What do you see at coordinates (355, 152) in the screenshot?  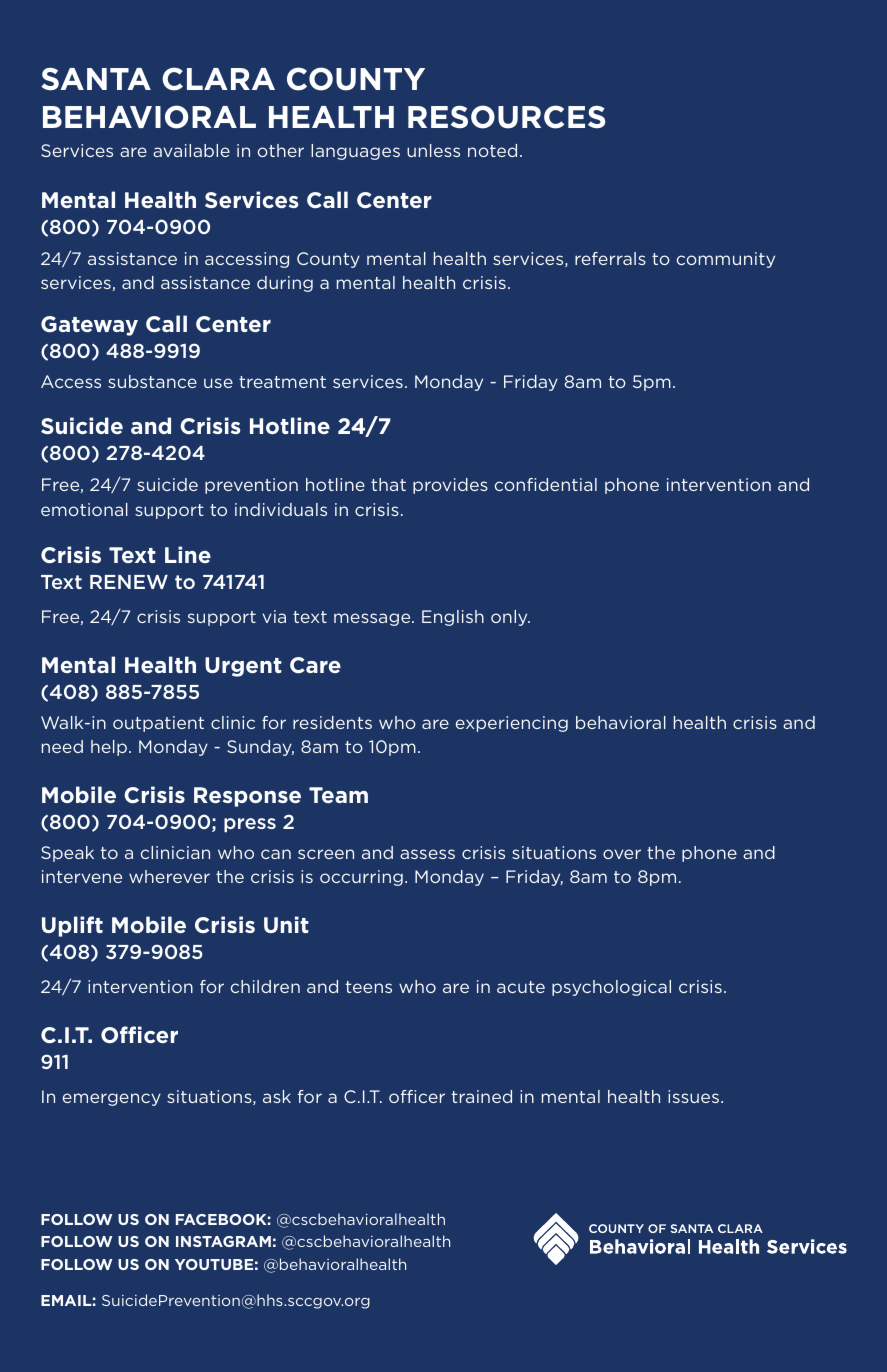 I see `languages` at bounding box center [355, 152].
